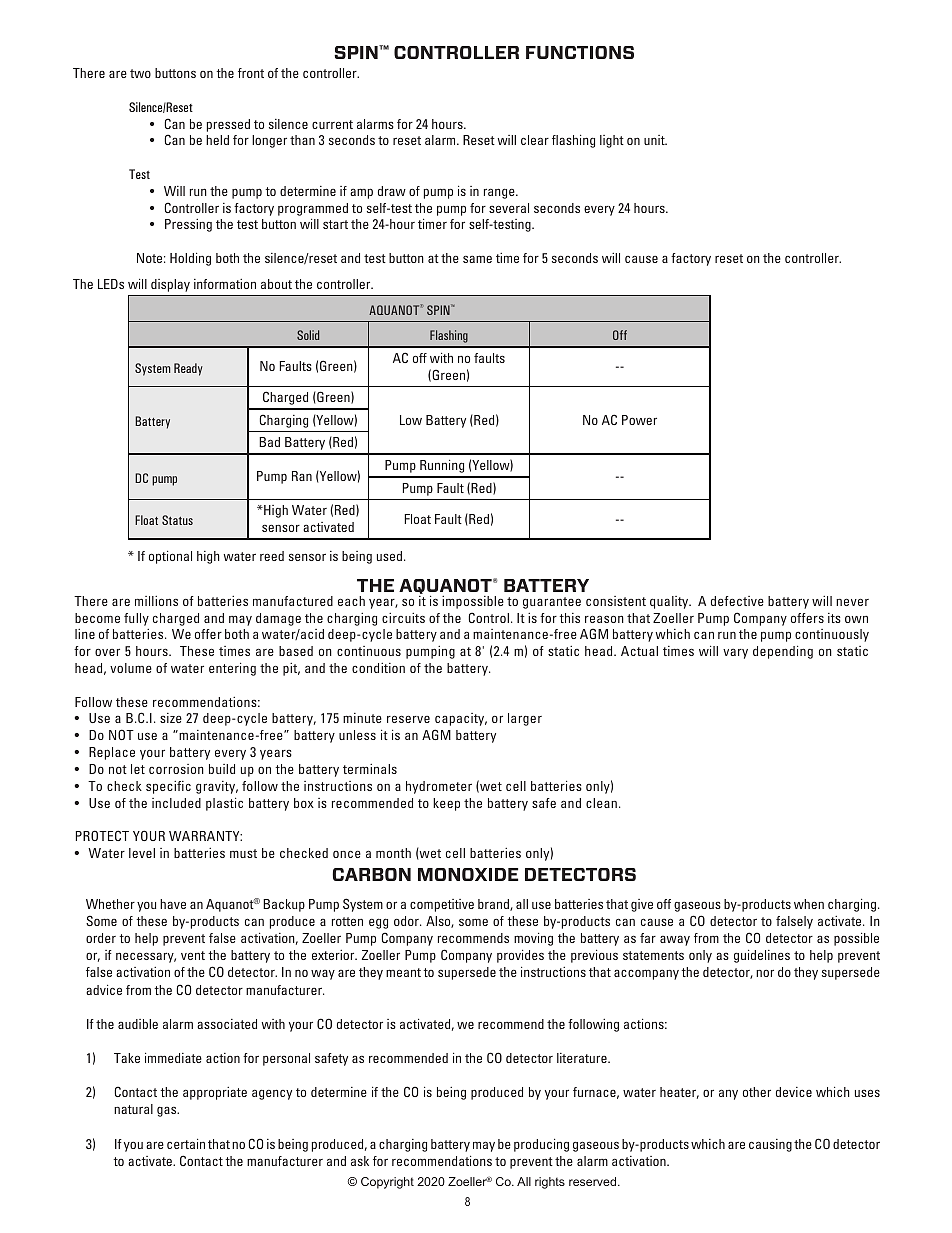 This screenshot has height=1233, width=952. What do you see at coordinates (737, 601) in the screenshot?
I see `defective` at bounding box center [737, 601].
